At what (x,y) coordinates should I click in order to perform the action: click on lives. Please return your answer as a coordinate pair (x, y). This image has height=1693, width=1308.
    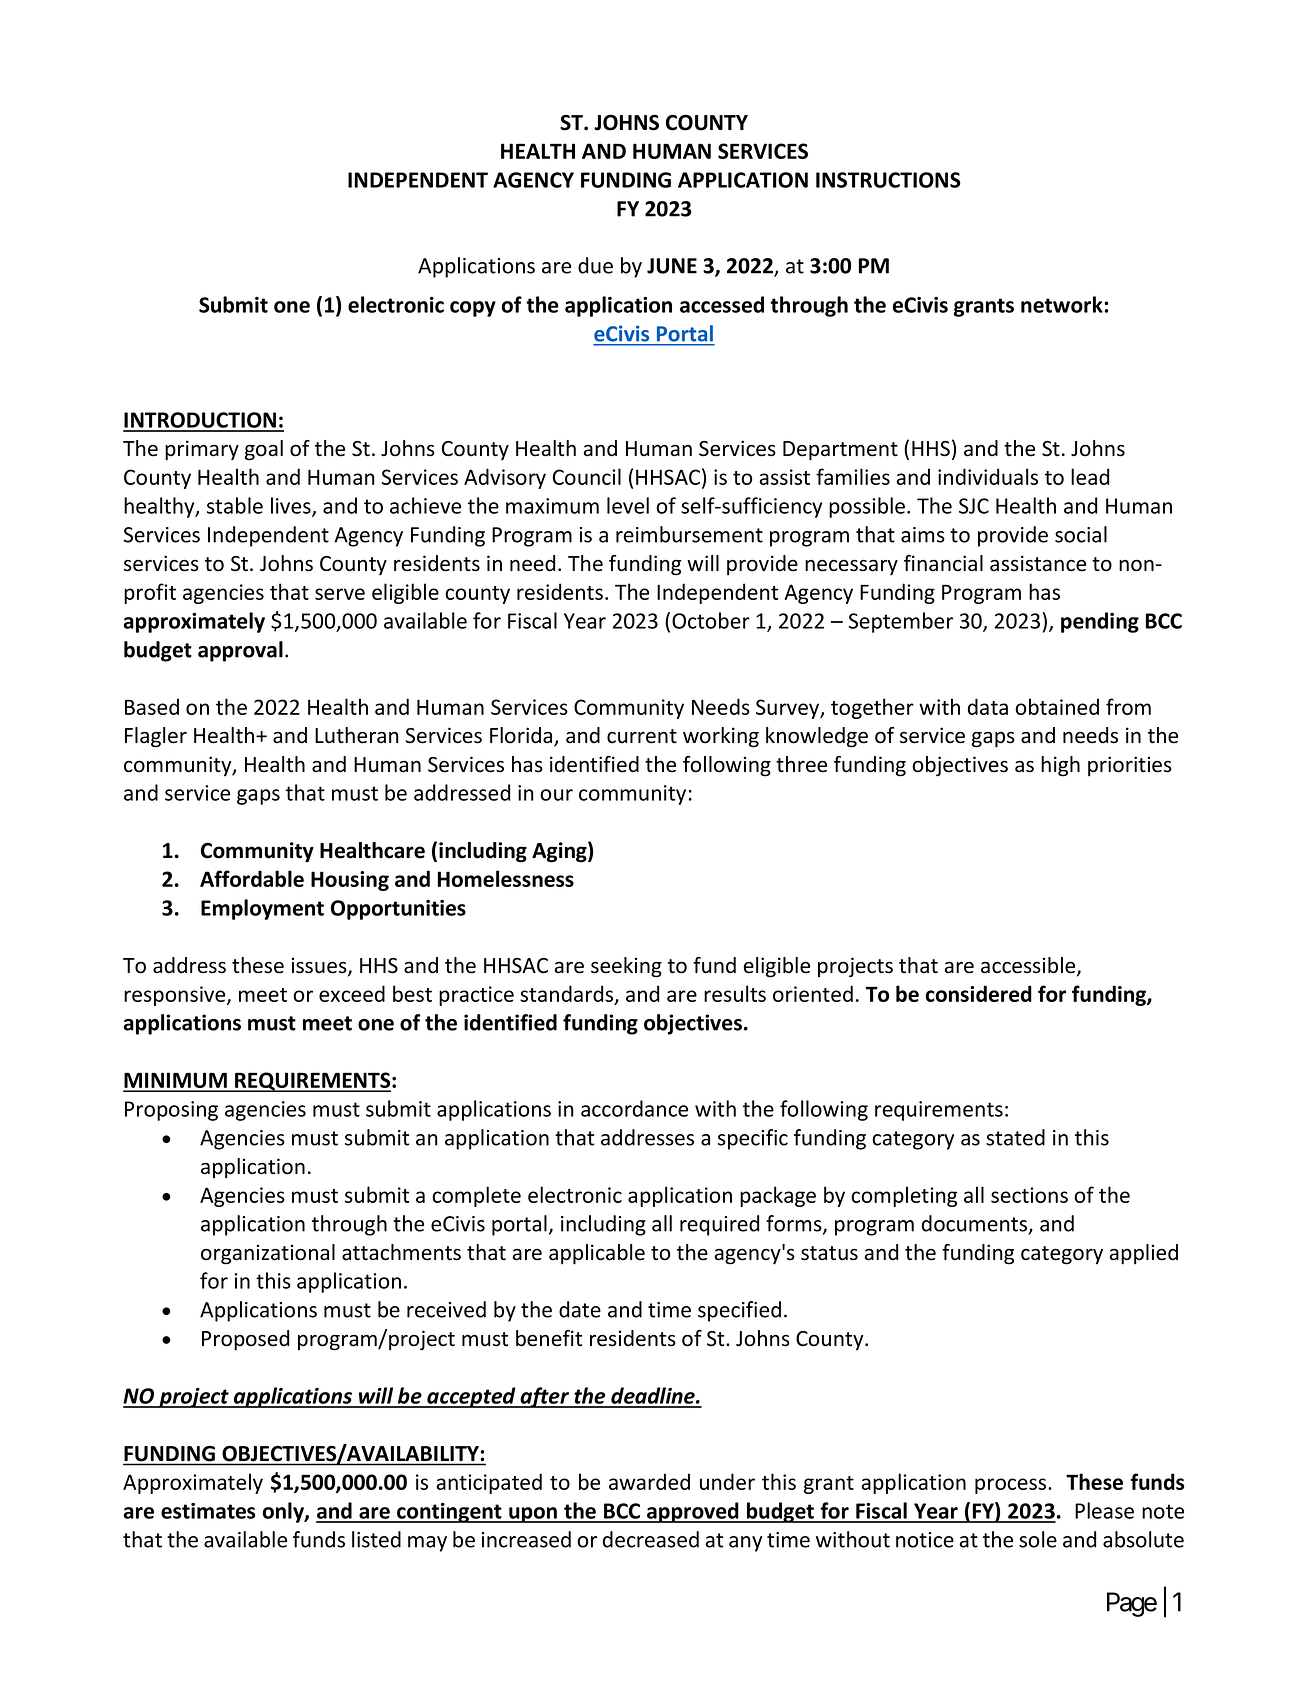
    Looking at the image, I should click on (292, 506).
